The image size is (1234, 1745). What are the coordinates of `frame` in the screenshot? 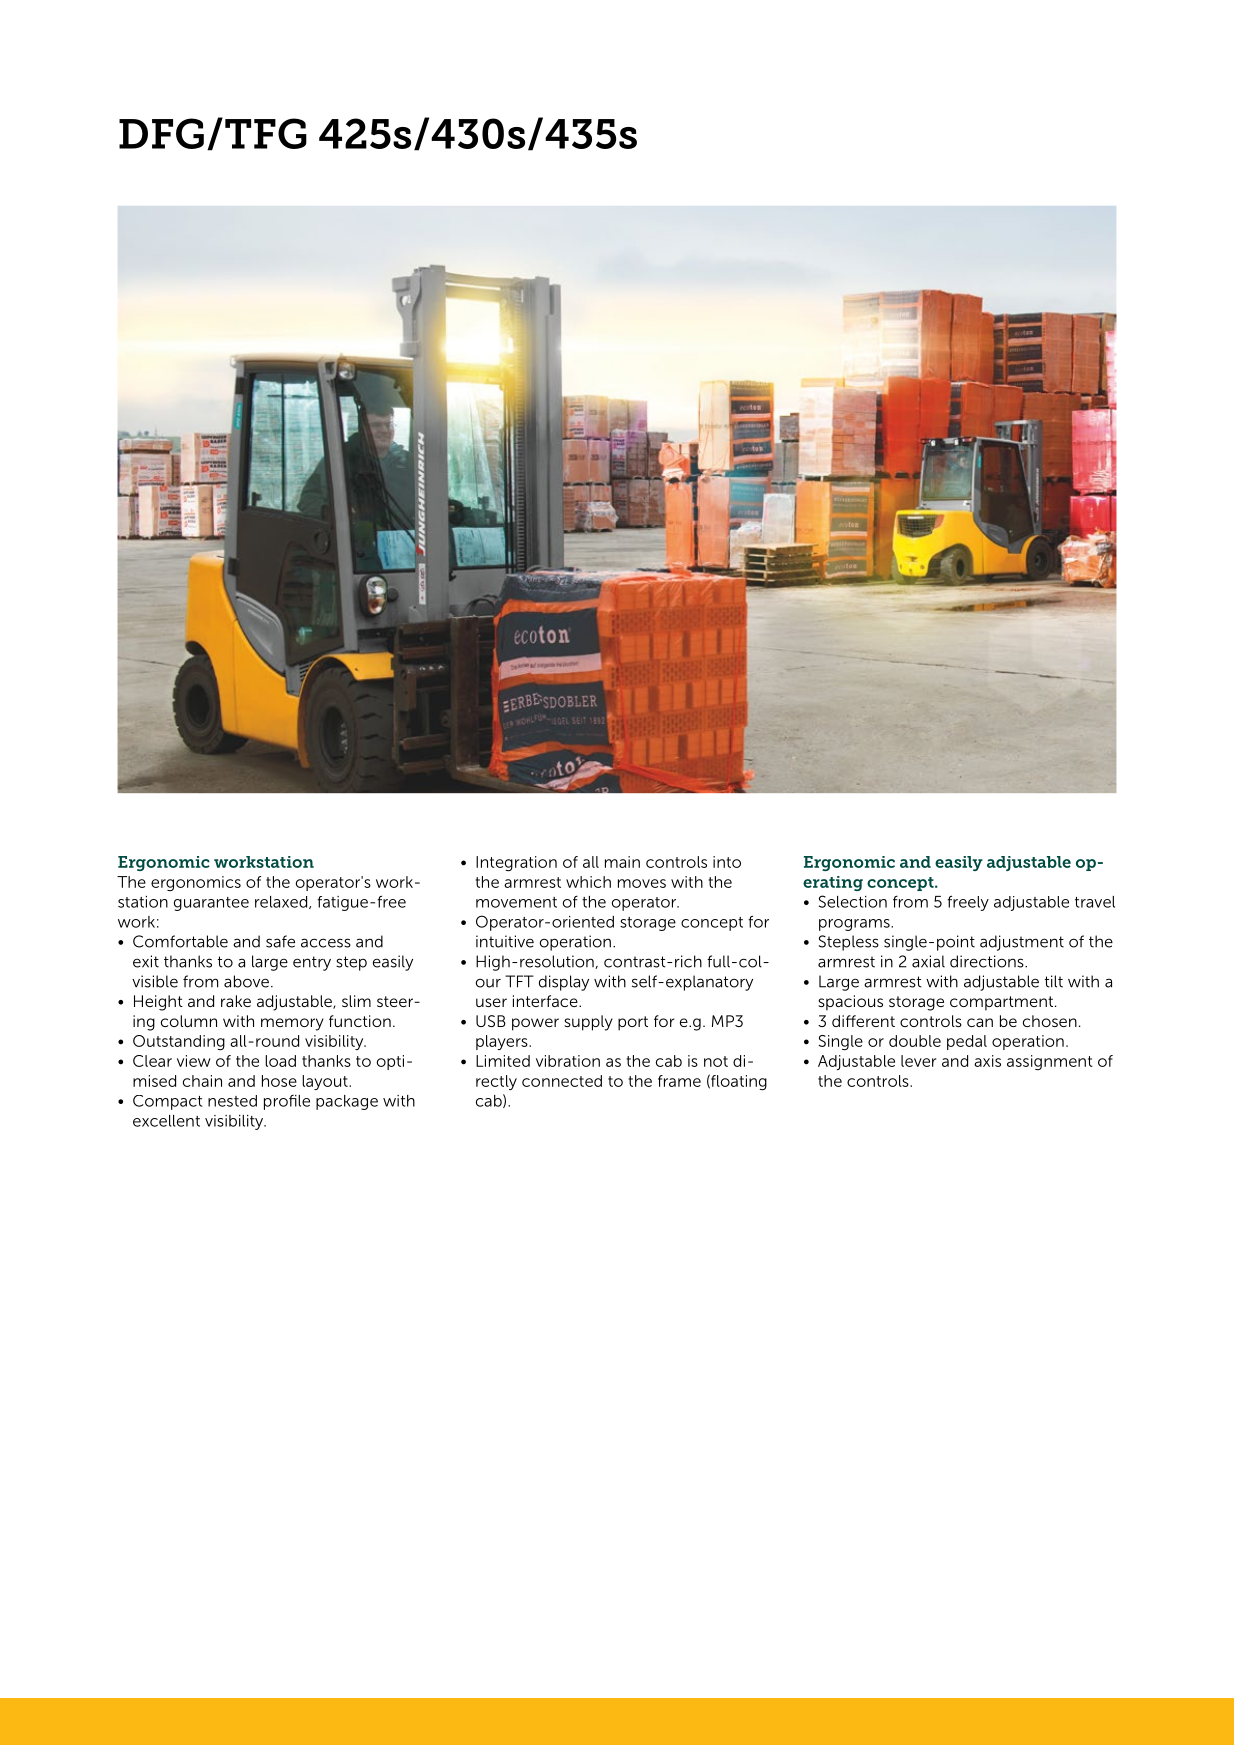 It's located at (679, 1081).
